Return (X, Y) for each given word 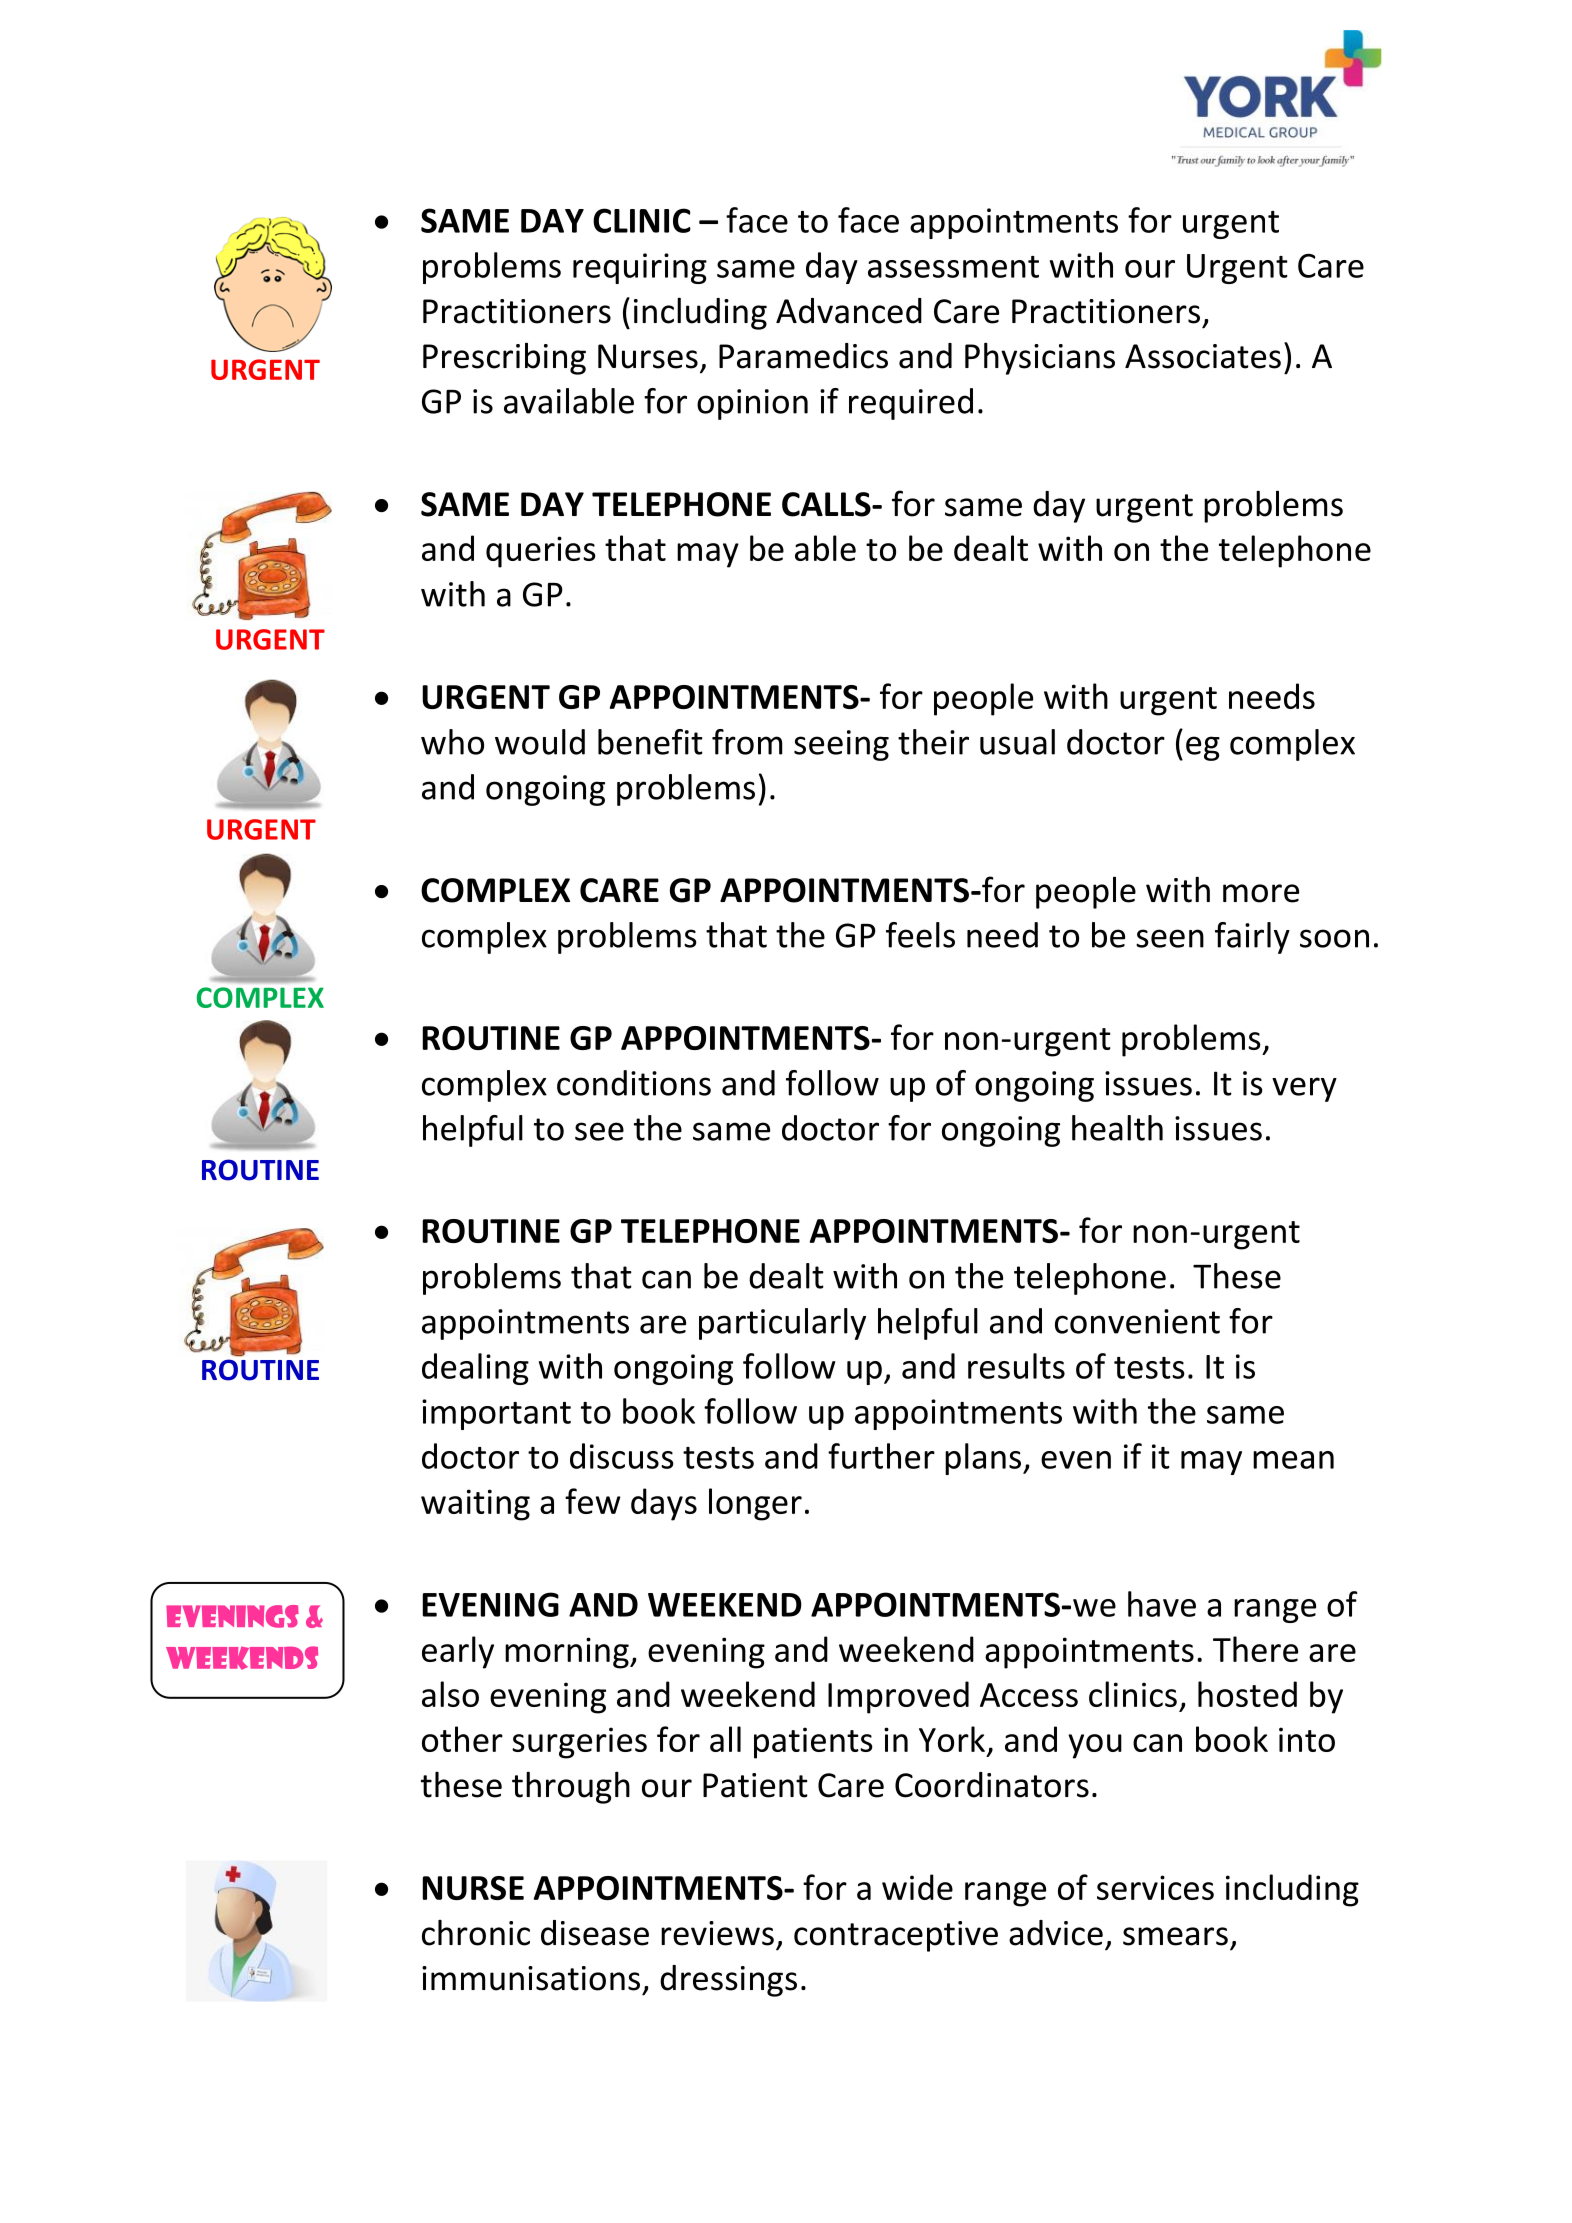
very (1304, 1089)
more (1261, 893)
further (881, 1456)
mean (1293, 1460)
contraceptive (896, 1936)
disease (595, 1933)
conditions (634, 1083)
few (593, 1501)
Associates (1203, 356)
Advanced (849, 311)
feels (920, 935)
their (933, 742)
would (540, 742)
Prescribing (504, 358)
